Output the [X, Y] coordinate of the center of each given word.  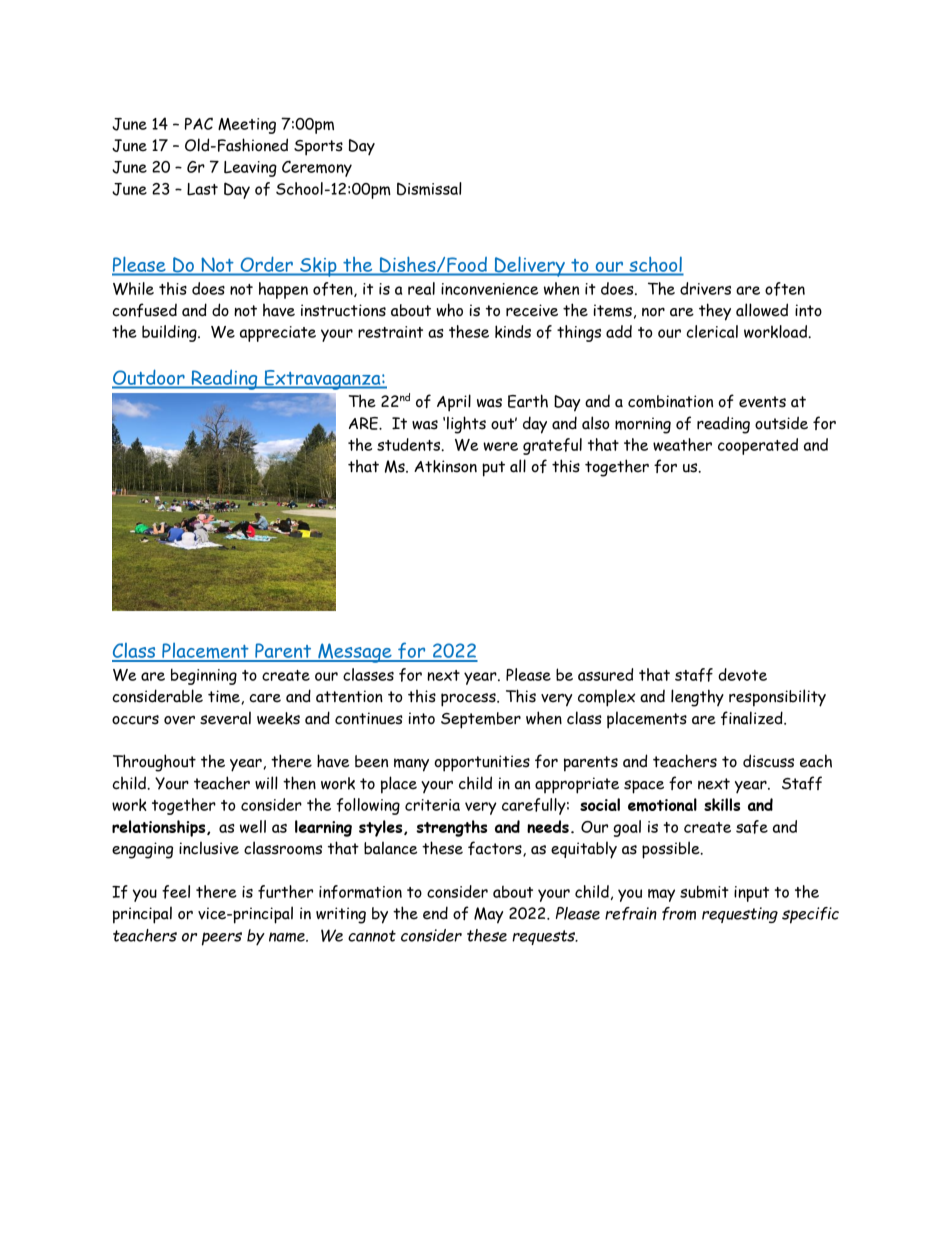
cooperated [758, 446]
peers [222, 939]
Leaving [250, 169]
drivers [705, 288]
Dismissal [429, 189]
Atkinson [445, 466]
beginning [204, 676]
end [435, 913]
